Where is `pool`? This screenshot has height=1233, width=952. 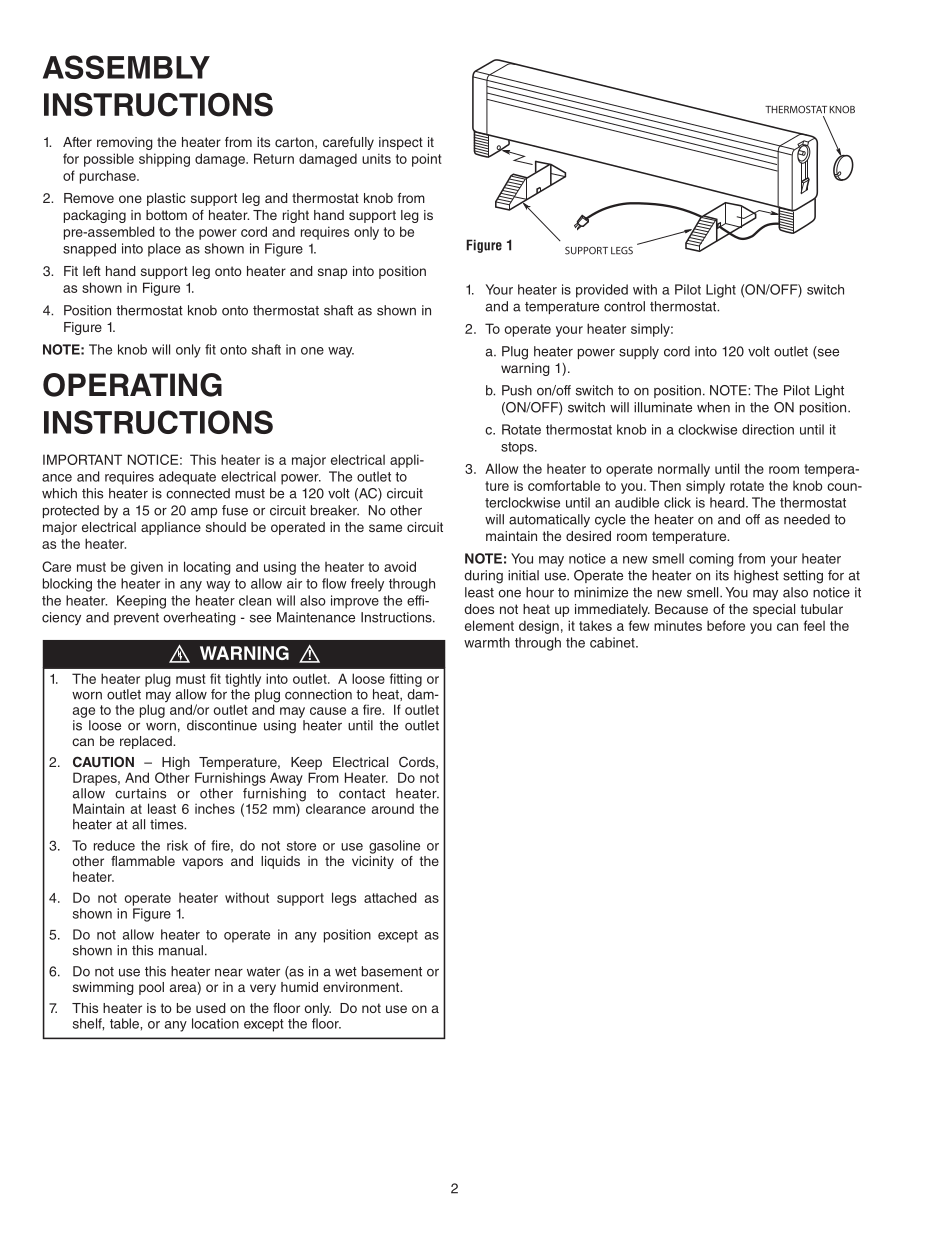
pool is located at coordinates (151, 988).
